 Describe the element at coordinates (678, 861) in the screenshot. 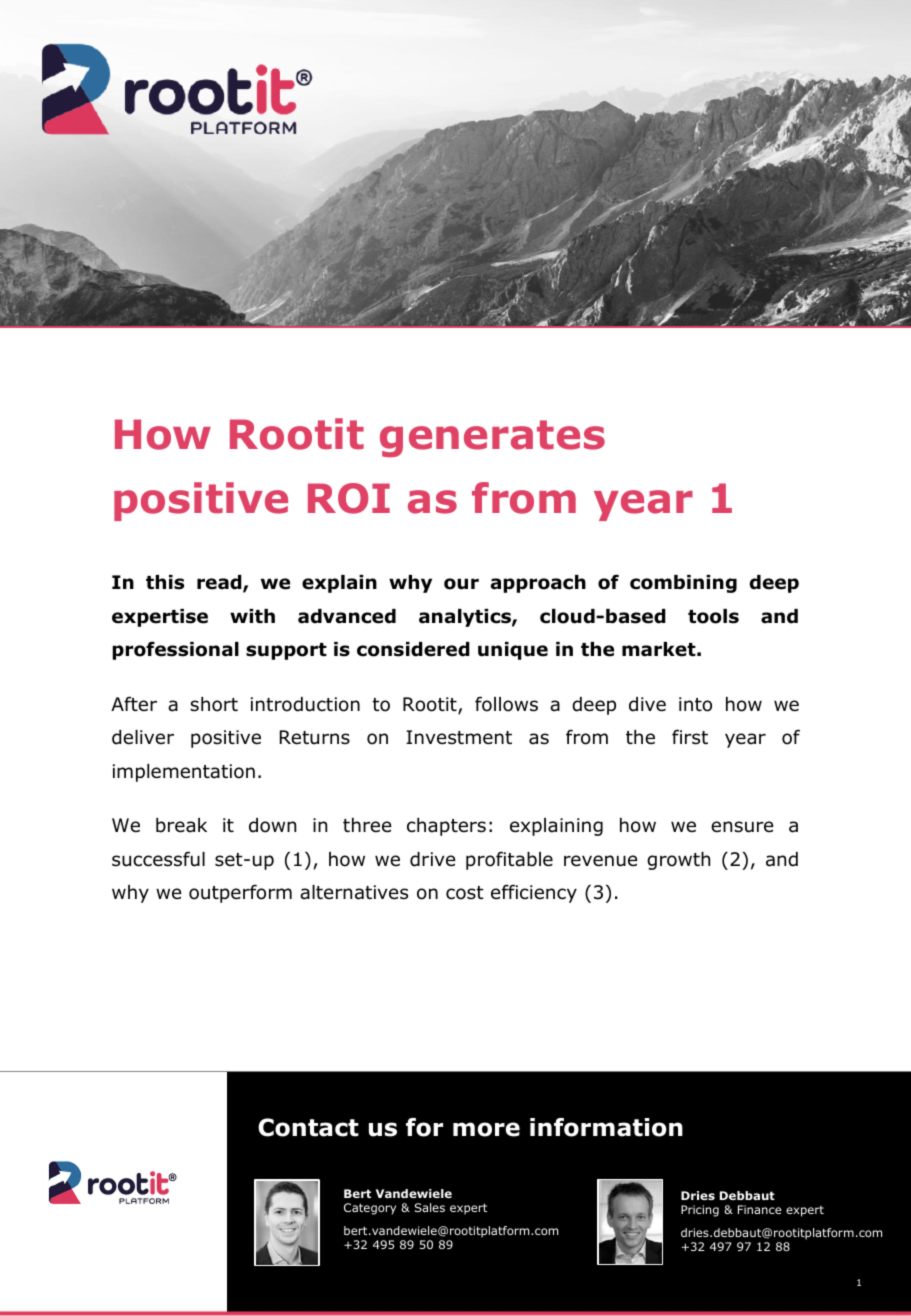

I see `growth` at that location.
